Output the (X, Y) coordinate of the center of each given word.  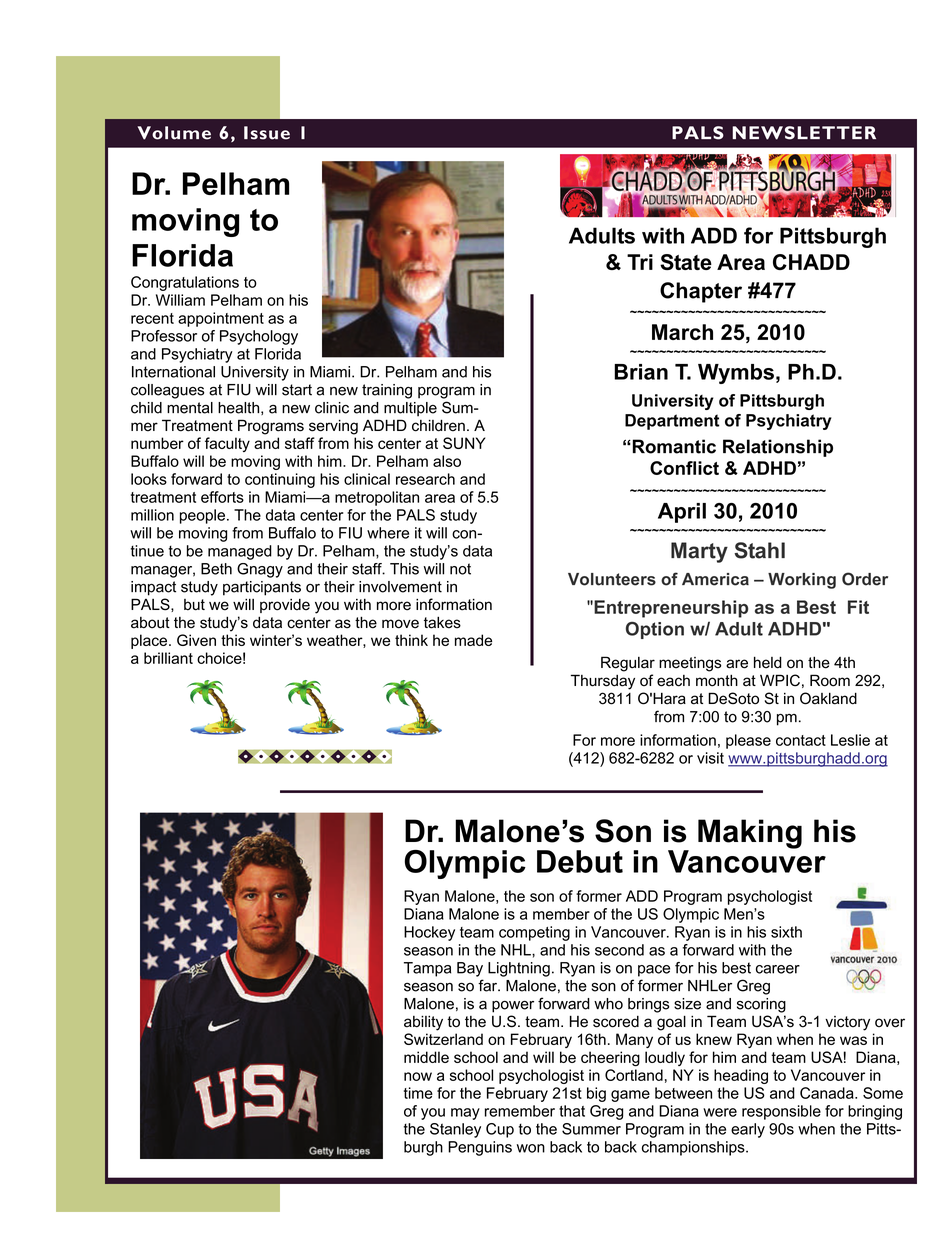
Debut (580, 861)
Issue (267, 133)
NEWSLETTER (804, 133)
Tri (640, 262)
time (418, 1093)
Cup (500, 1130)
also (447, 461)
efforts (222, 497)
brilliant (168, 658)
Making (750, 834)
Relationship (778, 448)
